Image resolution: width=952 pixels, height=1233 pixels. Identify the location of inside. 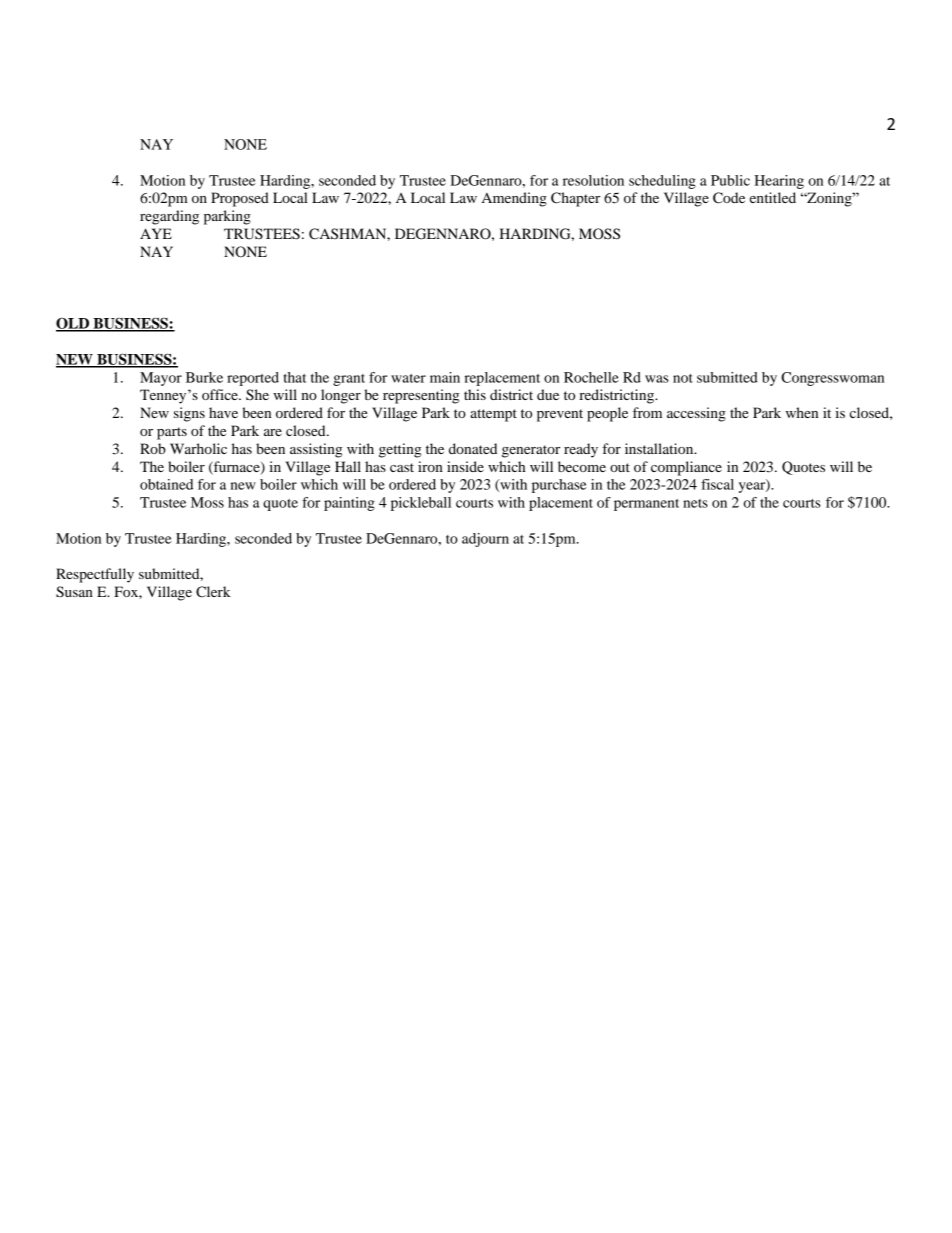
(465, 466).
